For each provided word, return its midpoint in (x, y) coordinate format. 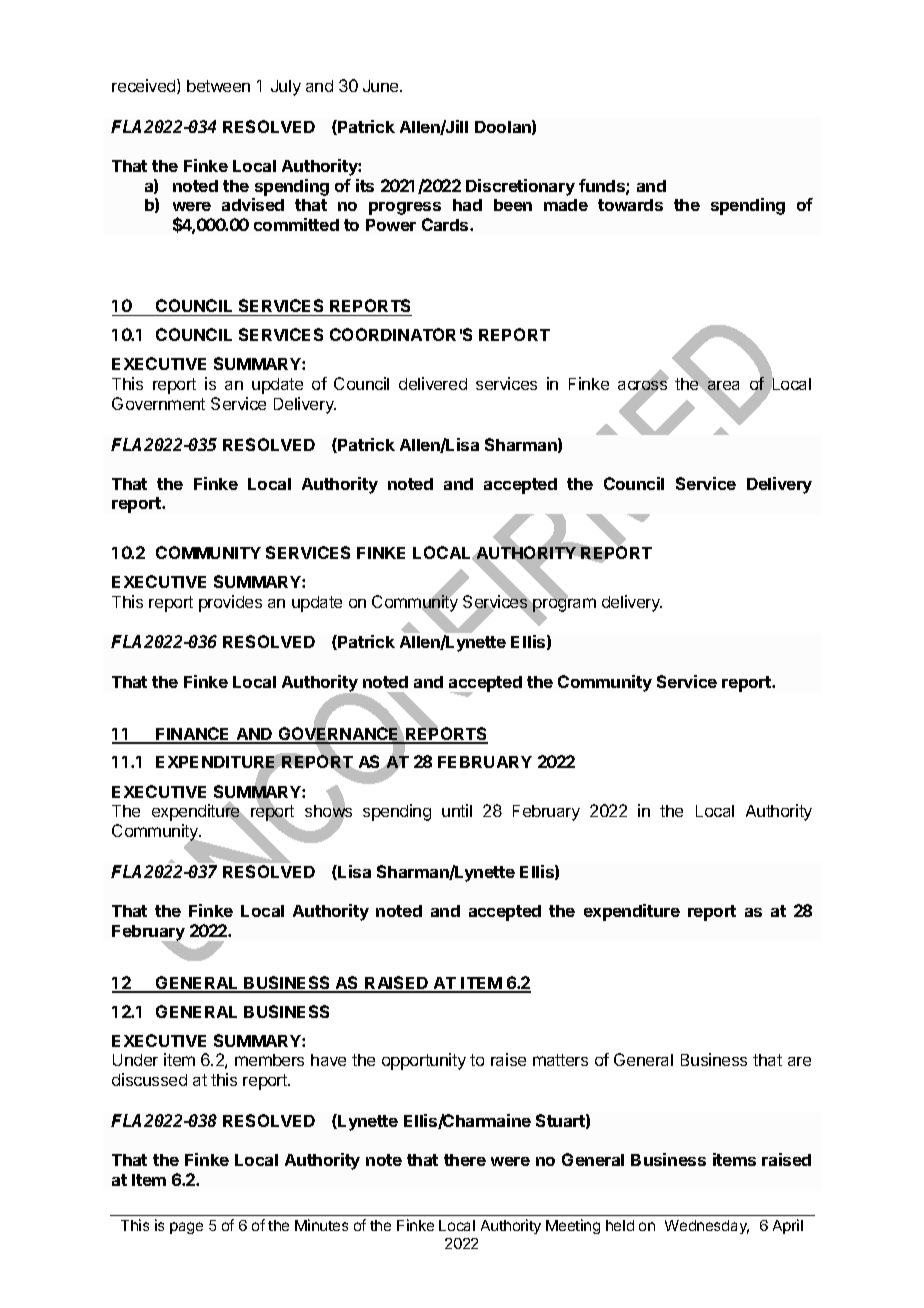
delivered (433, 383)
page (186, 1228)
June (382, 86)
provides (230, 603)
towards (630, 205)
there (465, 1160)
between (218, 86)
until (457, 810)
